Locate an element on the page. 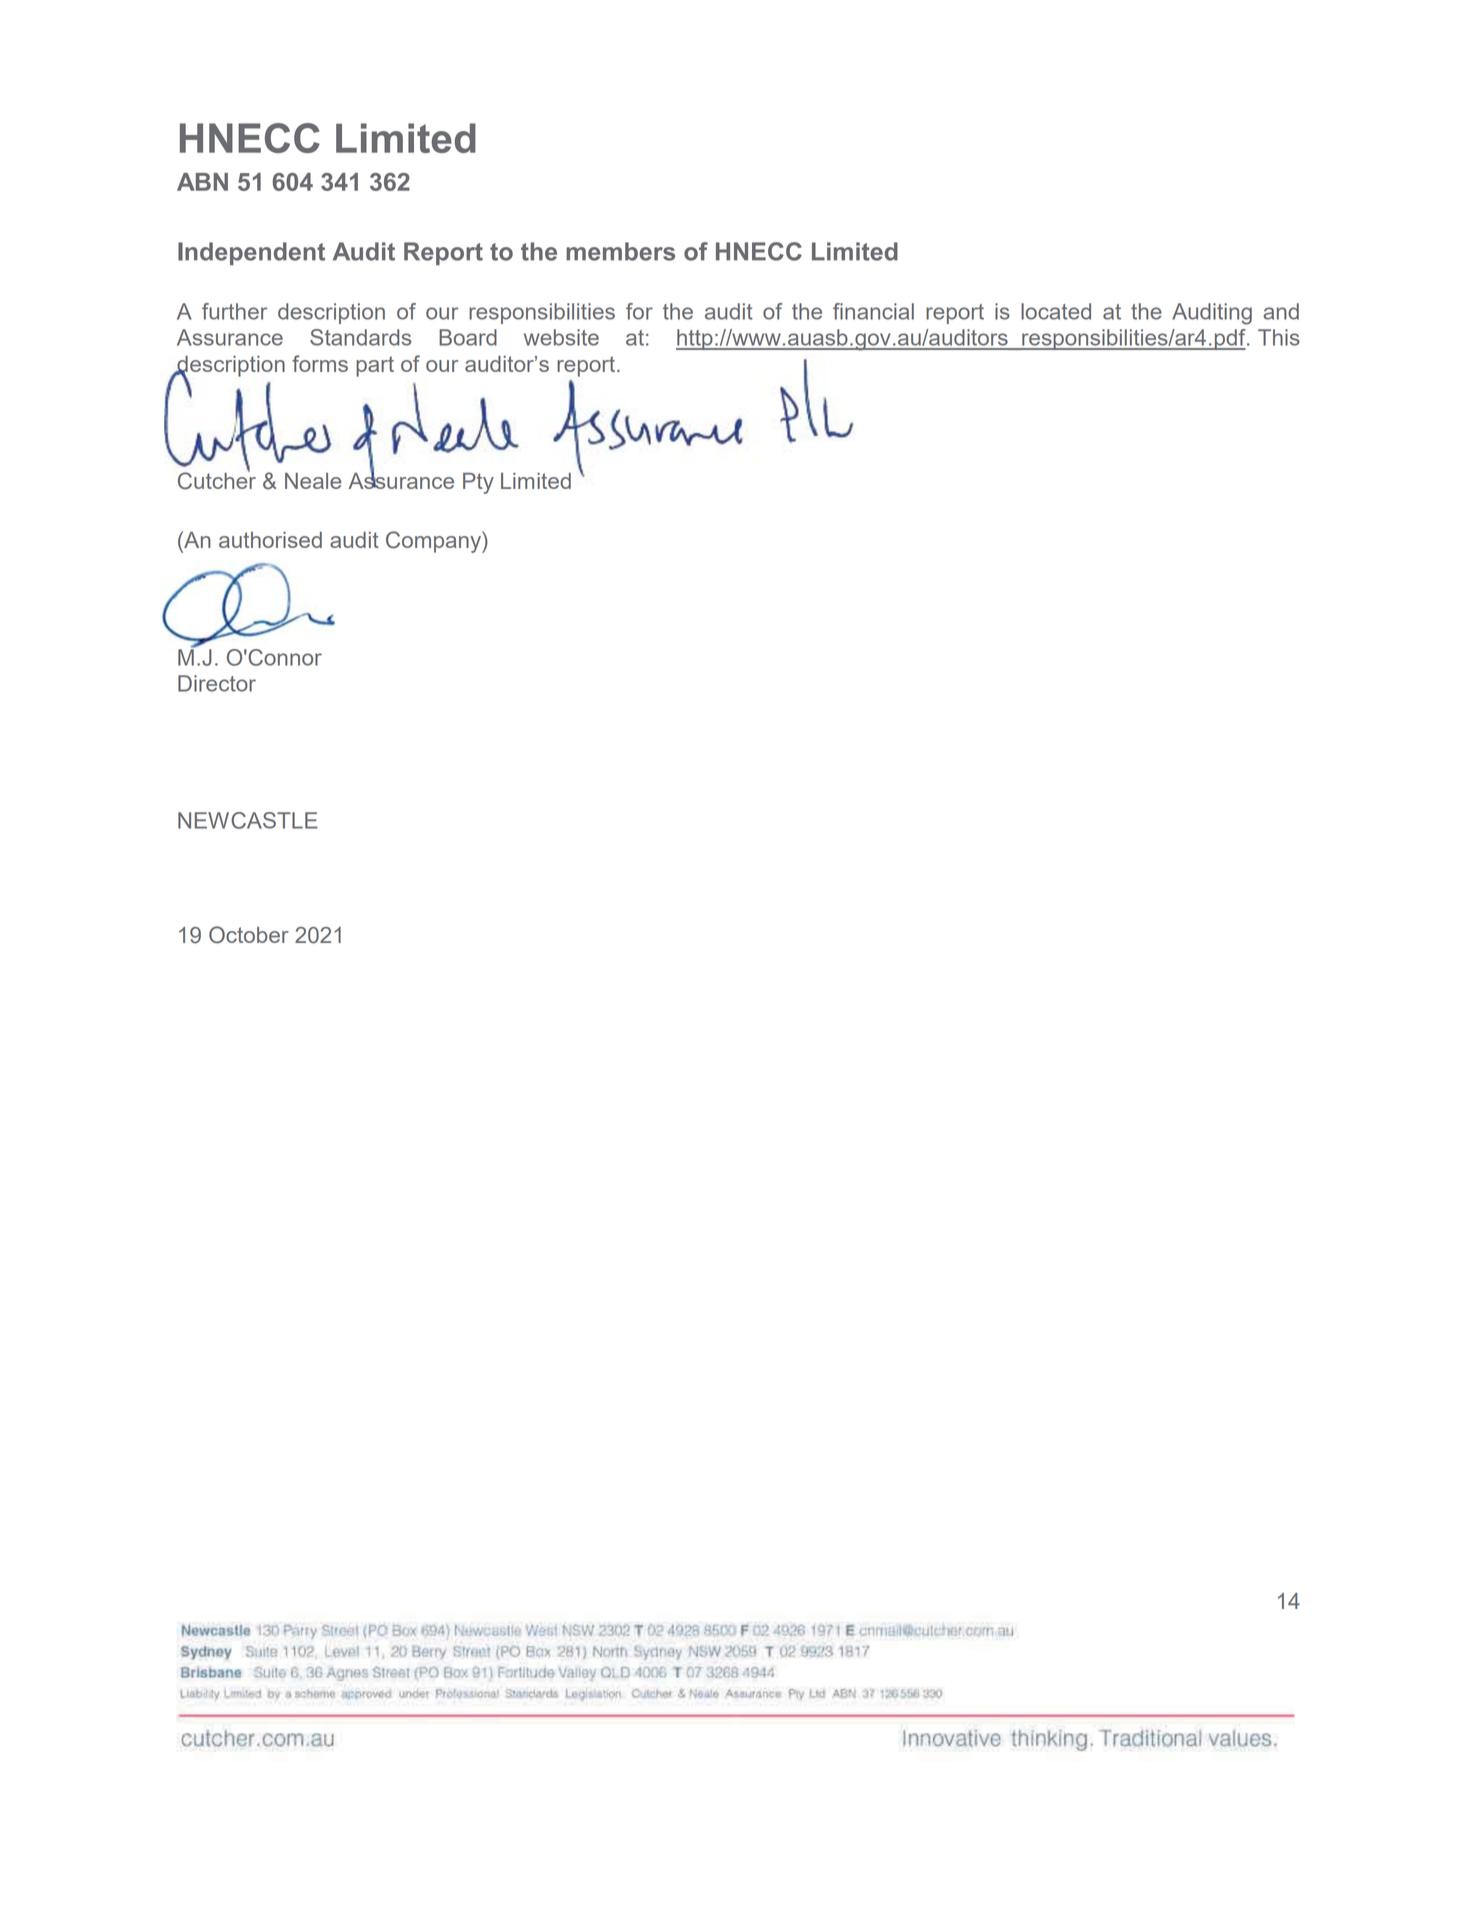  authorised is located at coordinates (270, 540).
